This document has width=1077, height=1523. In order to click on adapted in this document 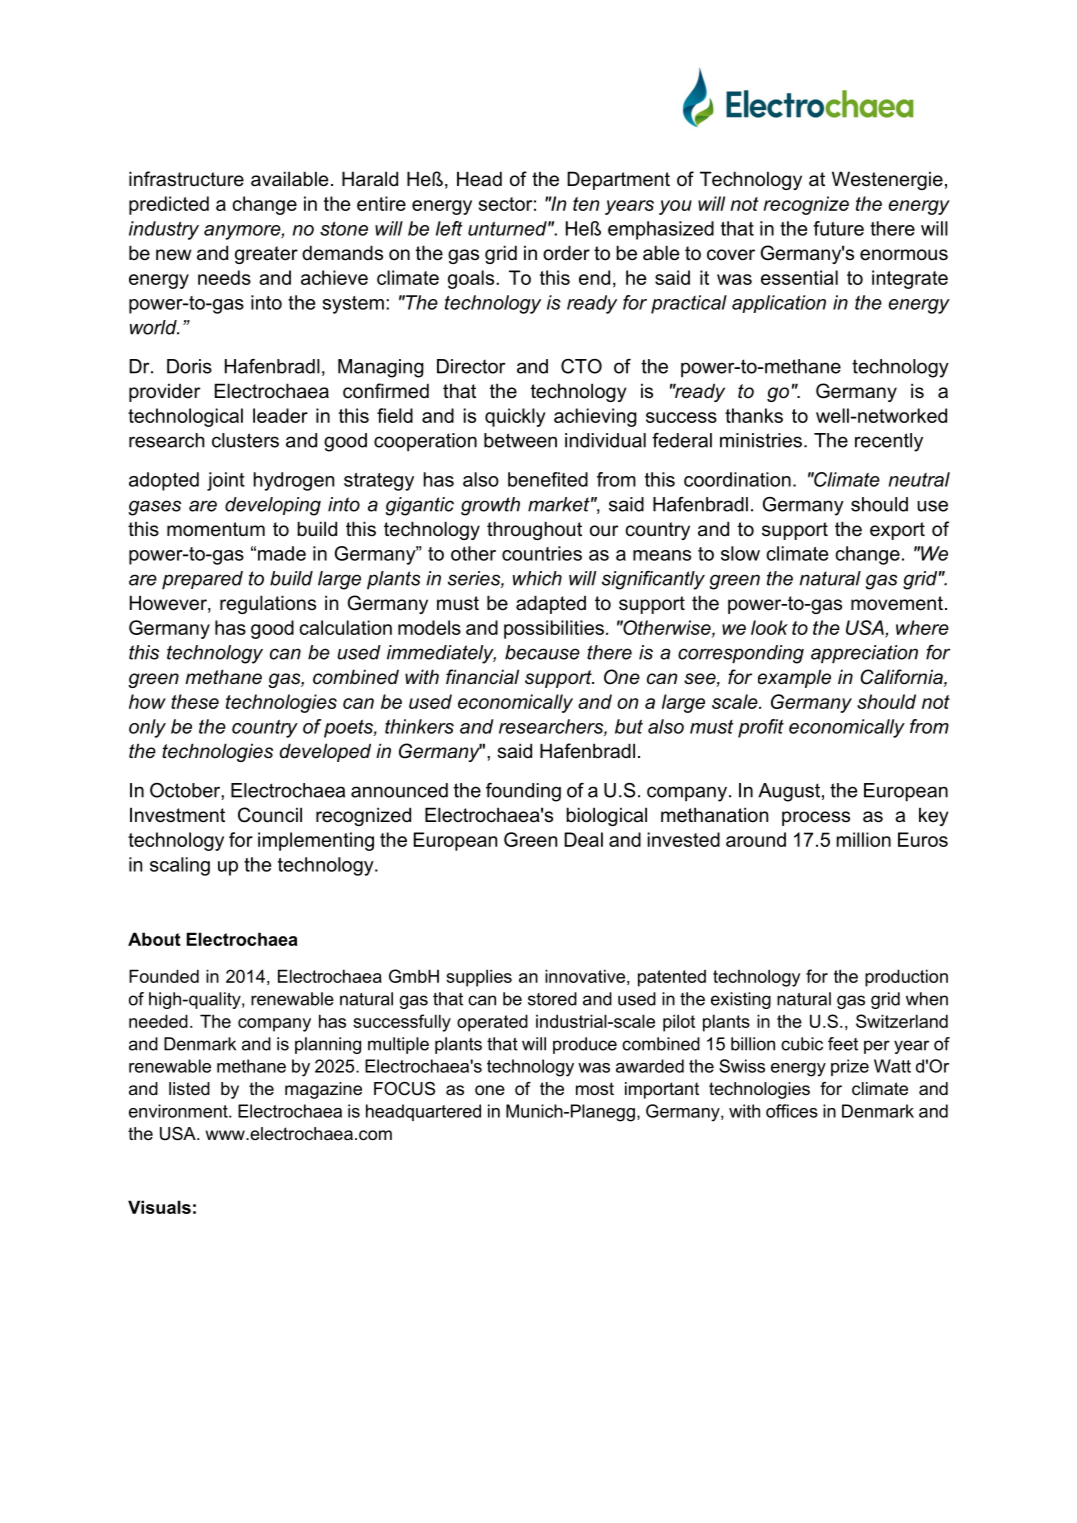, I will do `click(551, 604)`.
